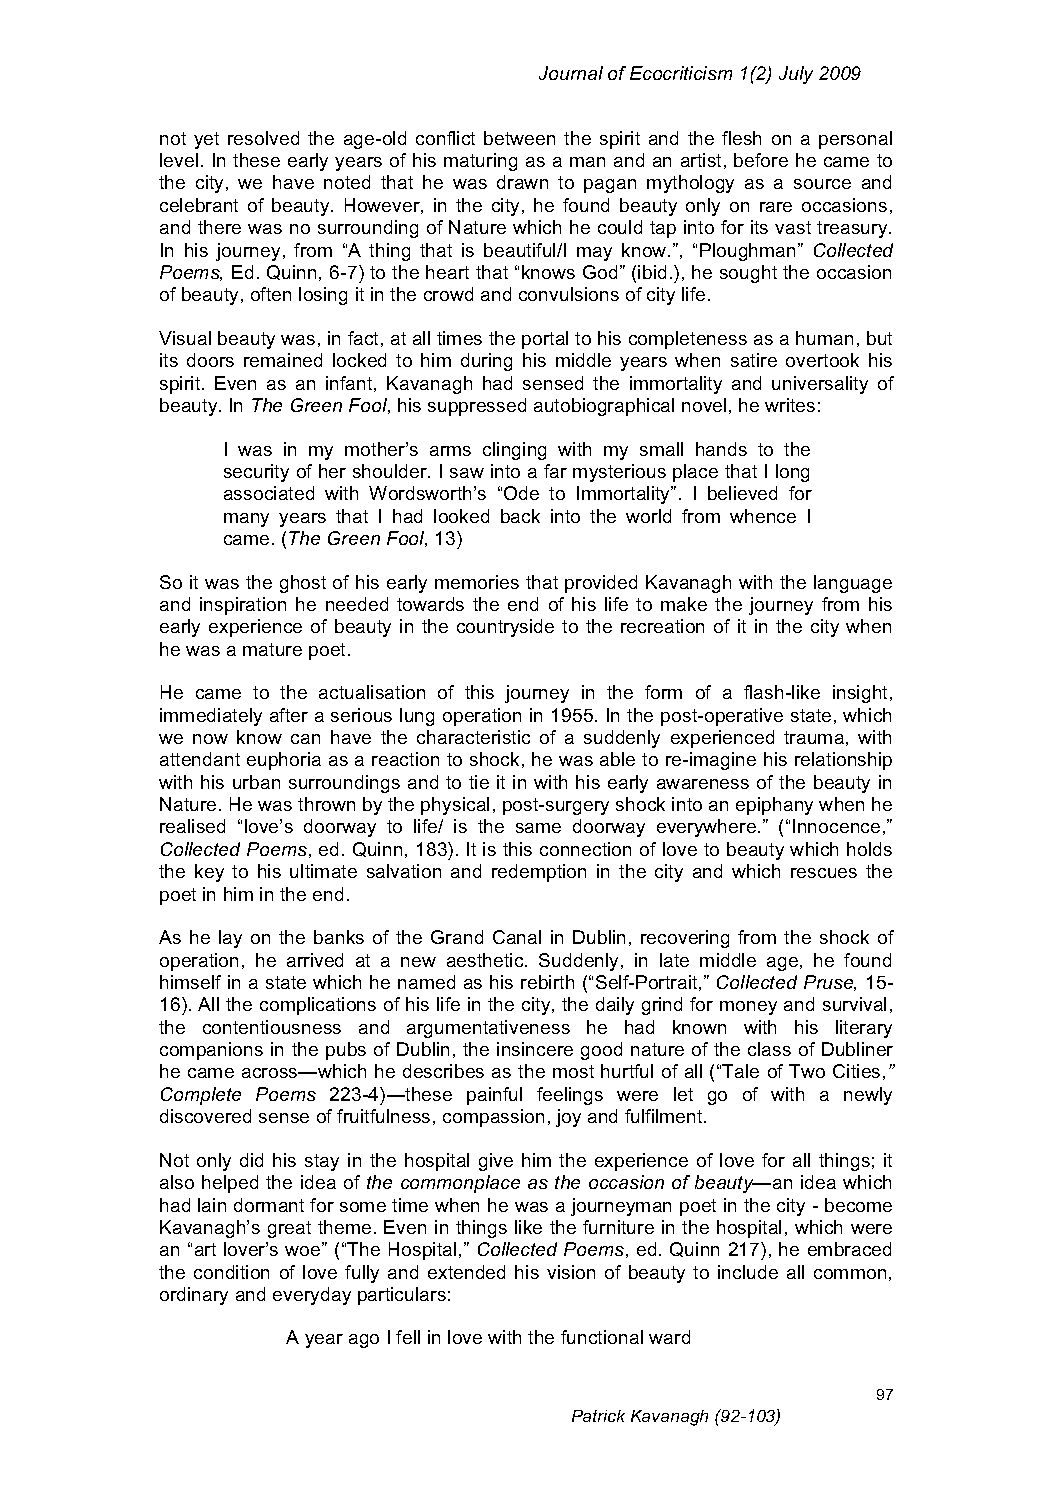 The height and width of the image is (1489, 1052). What do you see at coordinates (598, 1416) in the image?
I see `Patrick` at bounding box center [598, 1416].
